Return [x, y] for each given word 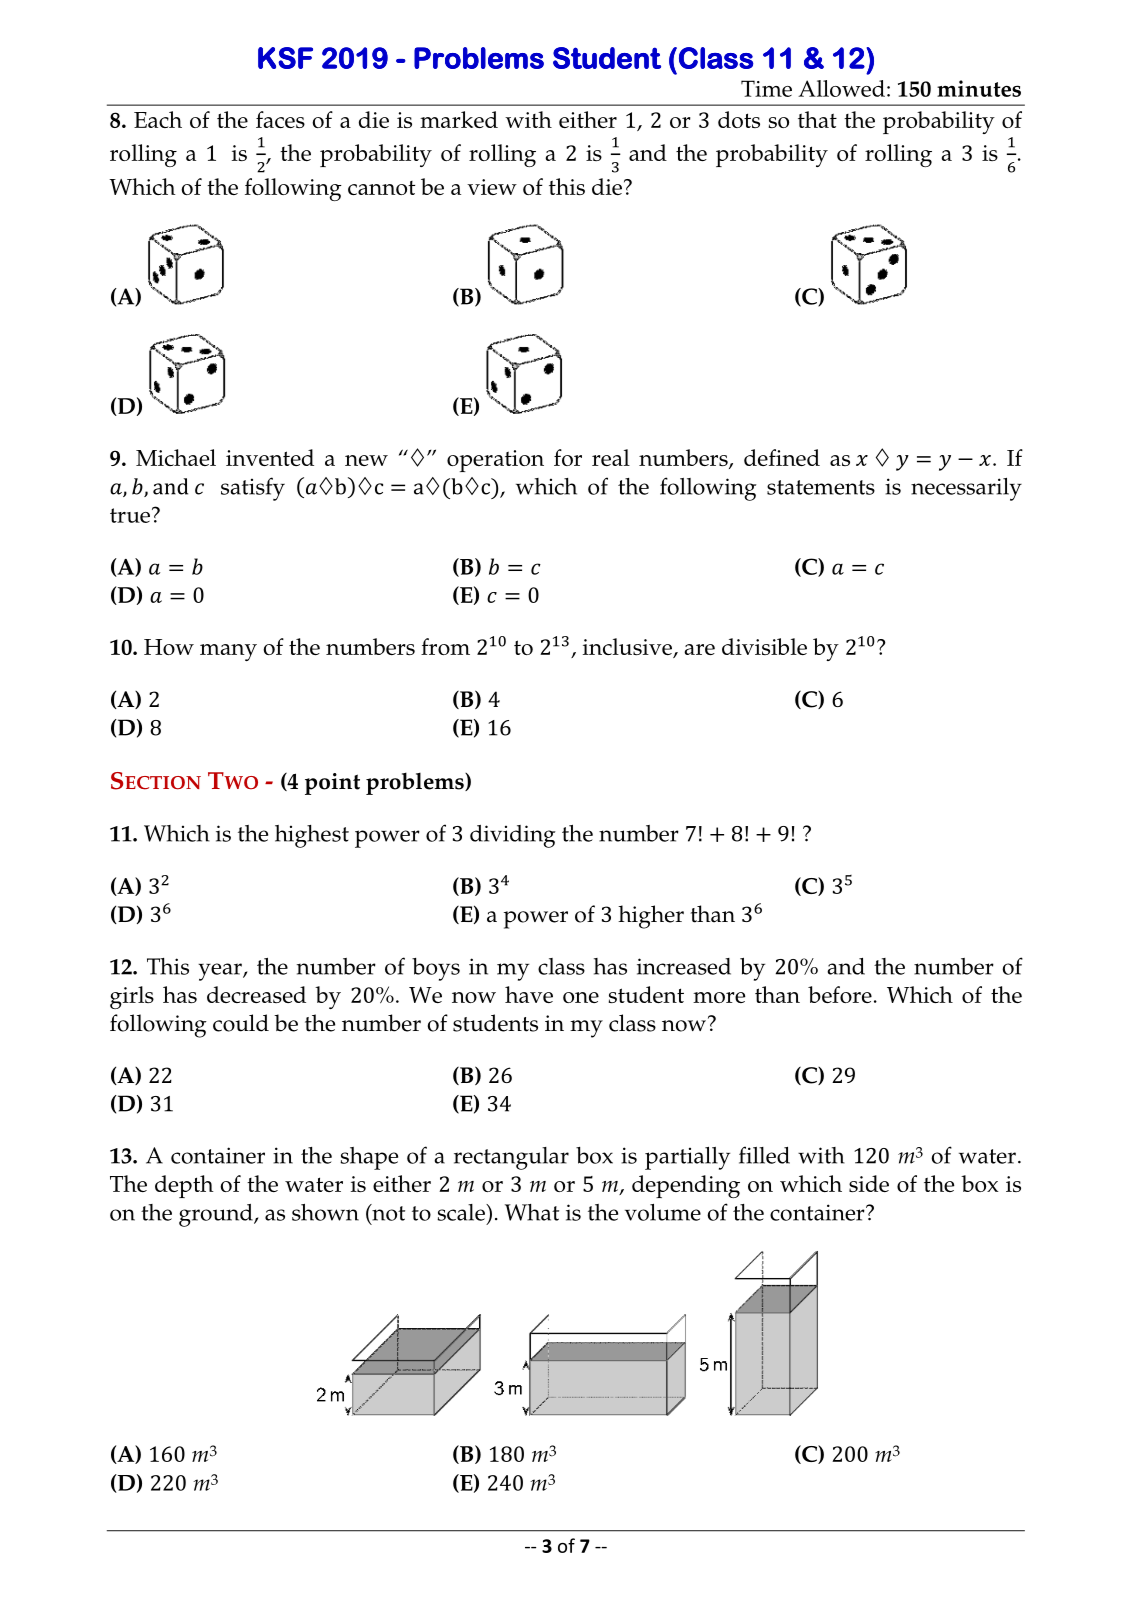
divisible [764, 646]
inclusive [628, 648]
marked [459, 119]
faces [280, 119]
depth [184, 1186]
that [817, 119]
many [228, 652]
